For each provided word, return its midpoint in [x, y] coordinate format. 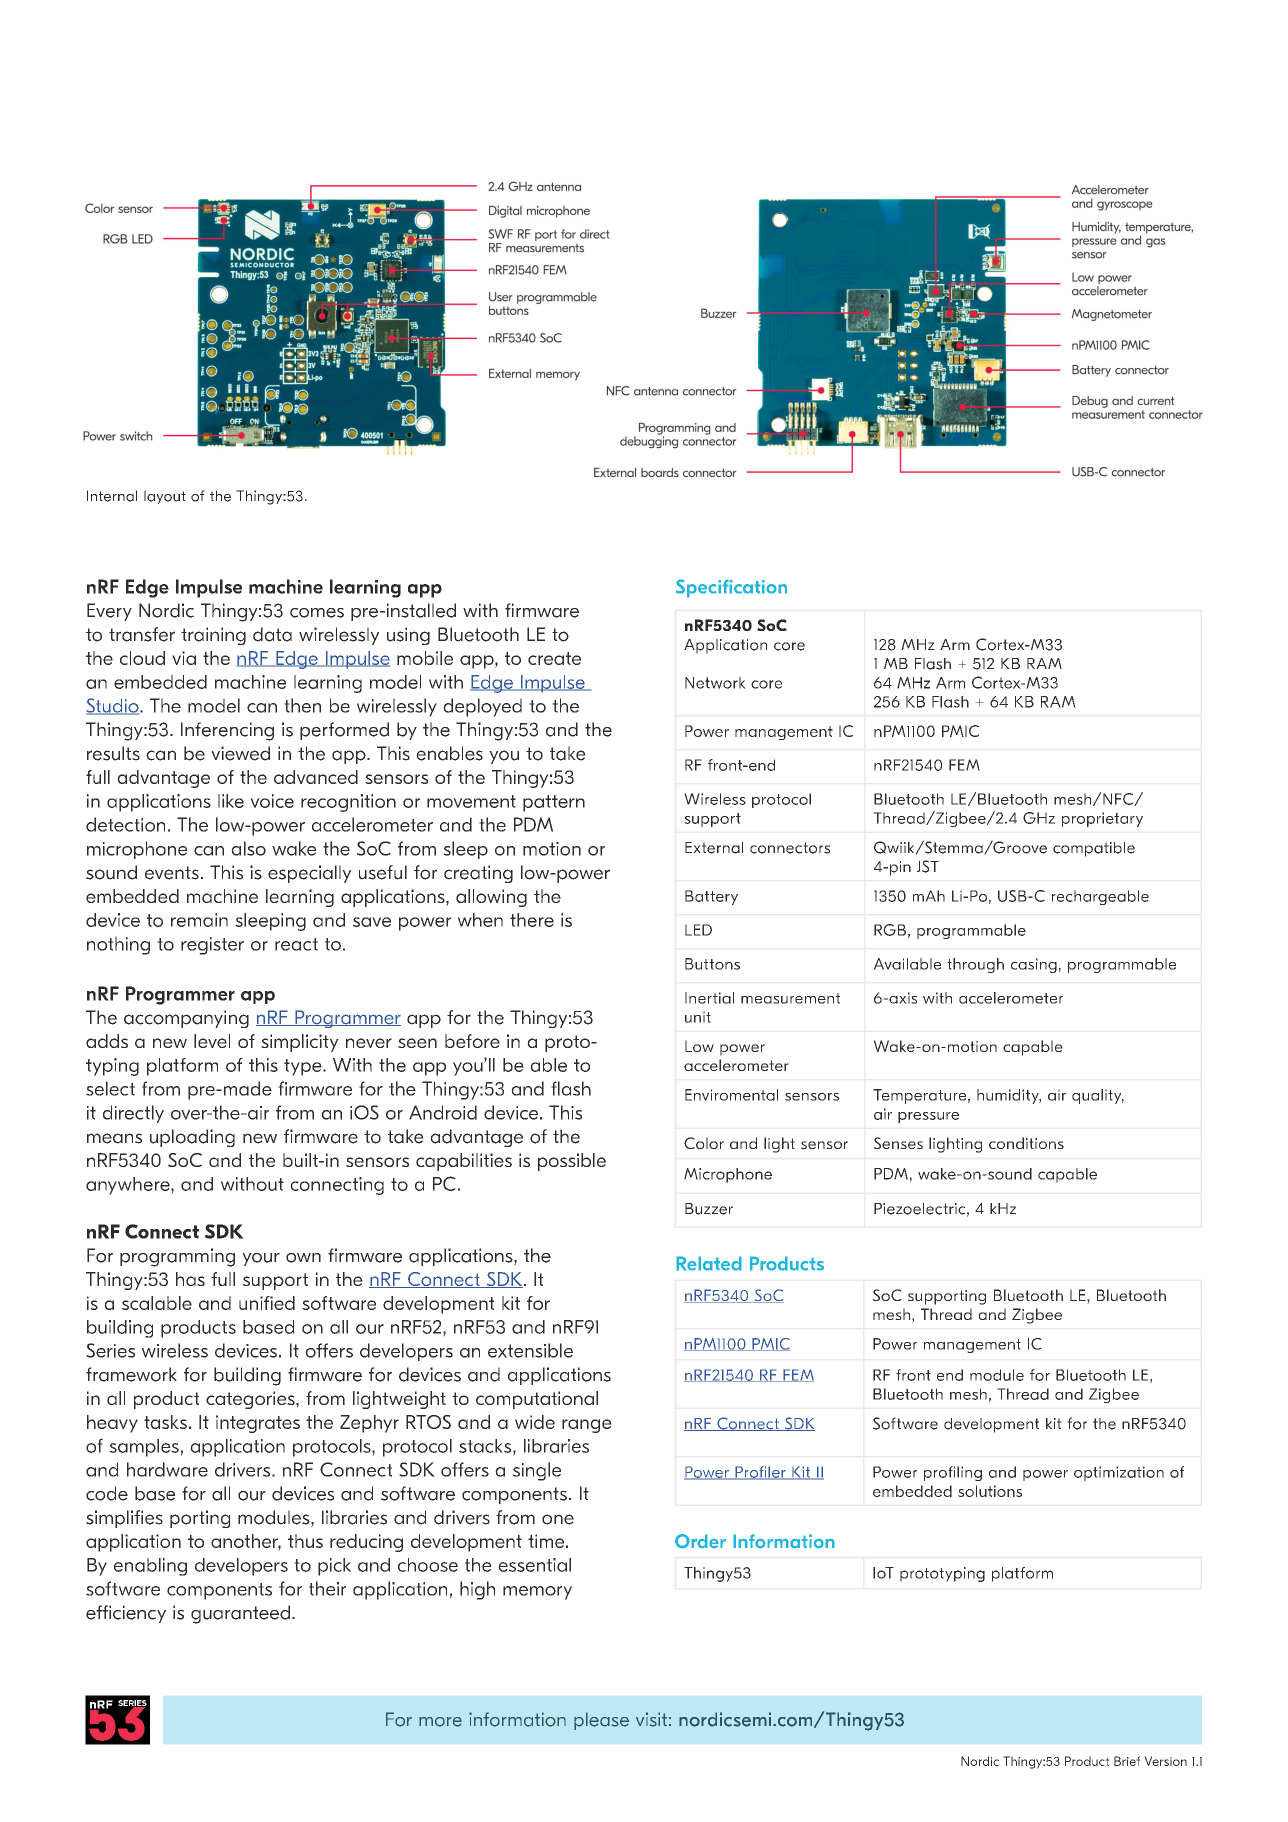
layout [165, 497]
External [714, 848]
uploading [192, 1138]
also [248, 848]
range [587, 1426]
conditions [1026, 1143]
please [601, 1721]
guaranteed [240, 1614]
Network [715, 683]
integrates [258, 1424]
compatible [1094, 849]
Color [704, 1143]
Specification [731, 588]
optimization [1119, 1473]
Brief [1127, 1761]
